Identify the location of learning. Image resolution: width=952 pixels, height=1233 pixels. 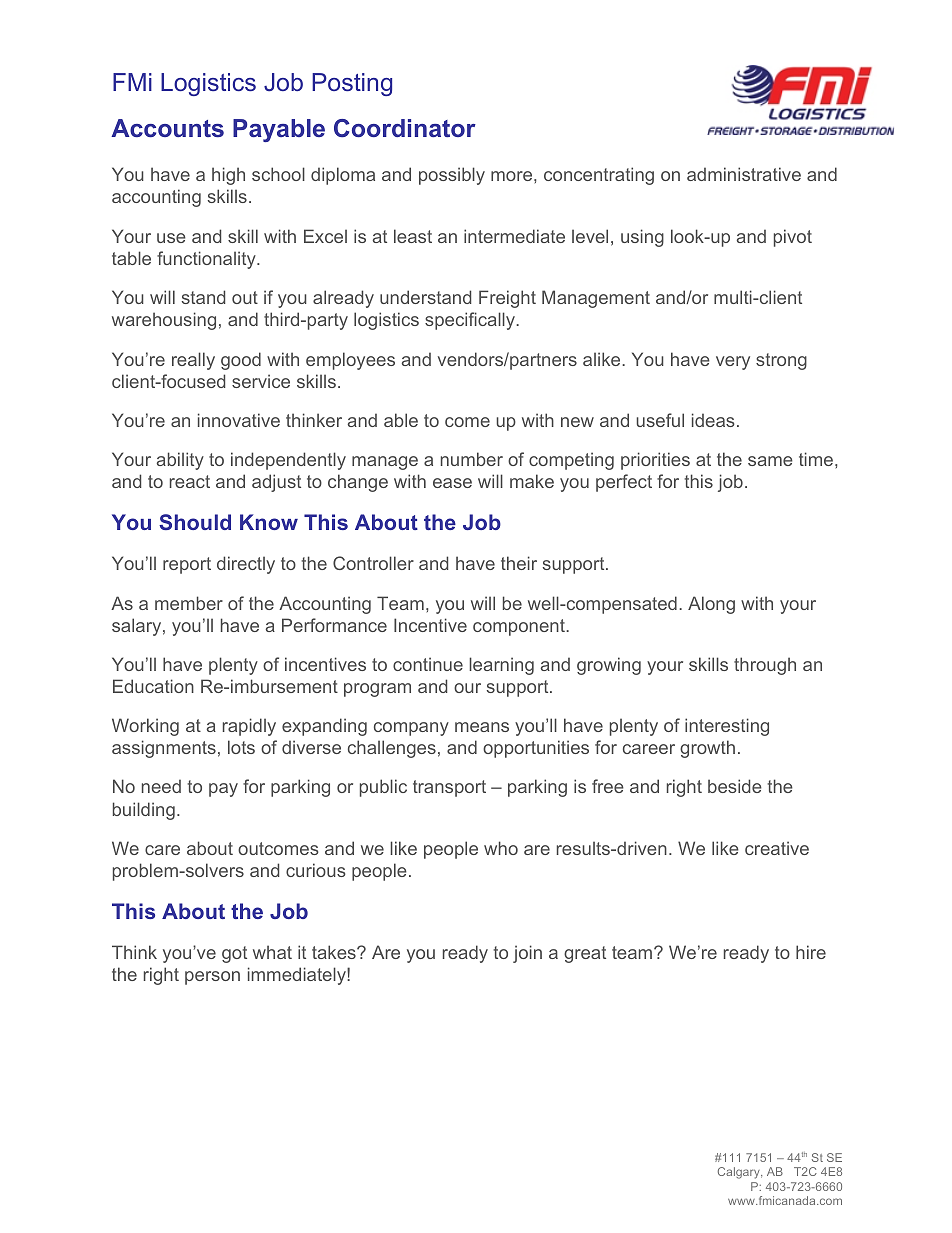
(501, 666).
